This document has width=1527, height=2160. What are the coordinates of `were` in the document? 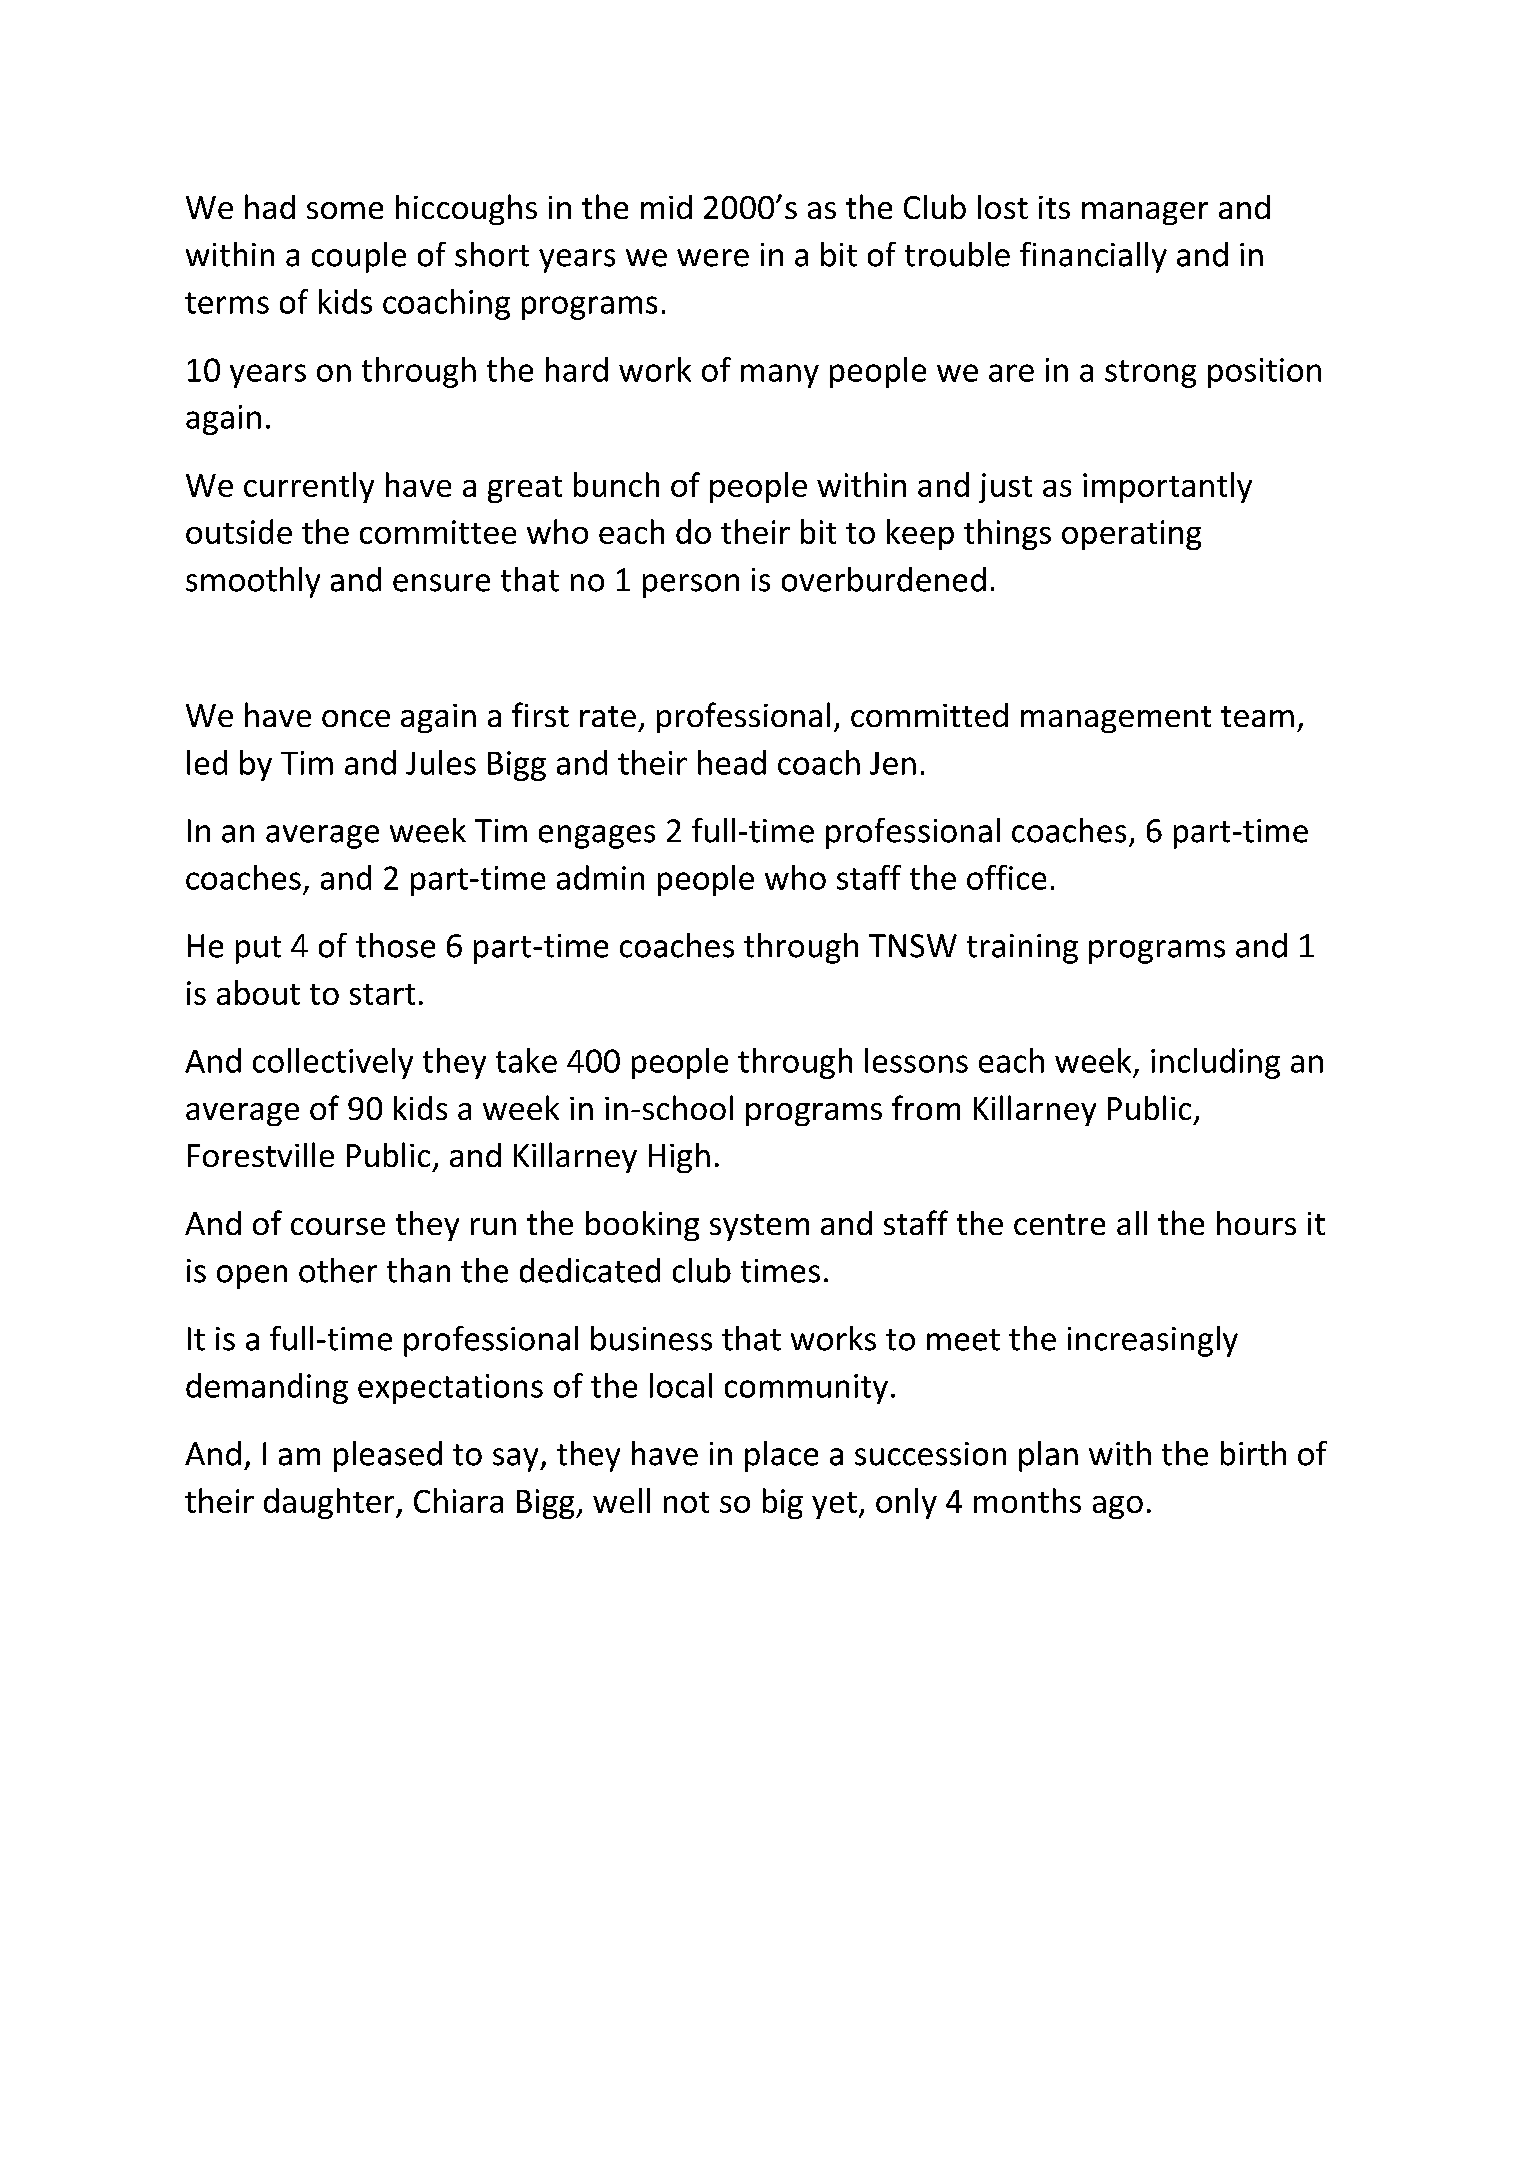 It's located at (713, 258).
